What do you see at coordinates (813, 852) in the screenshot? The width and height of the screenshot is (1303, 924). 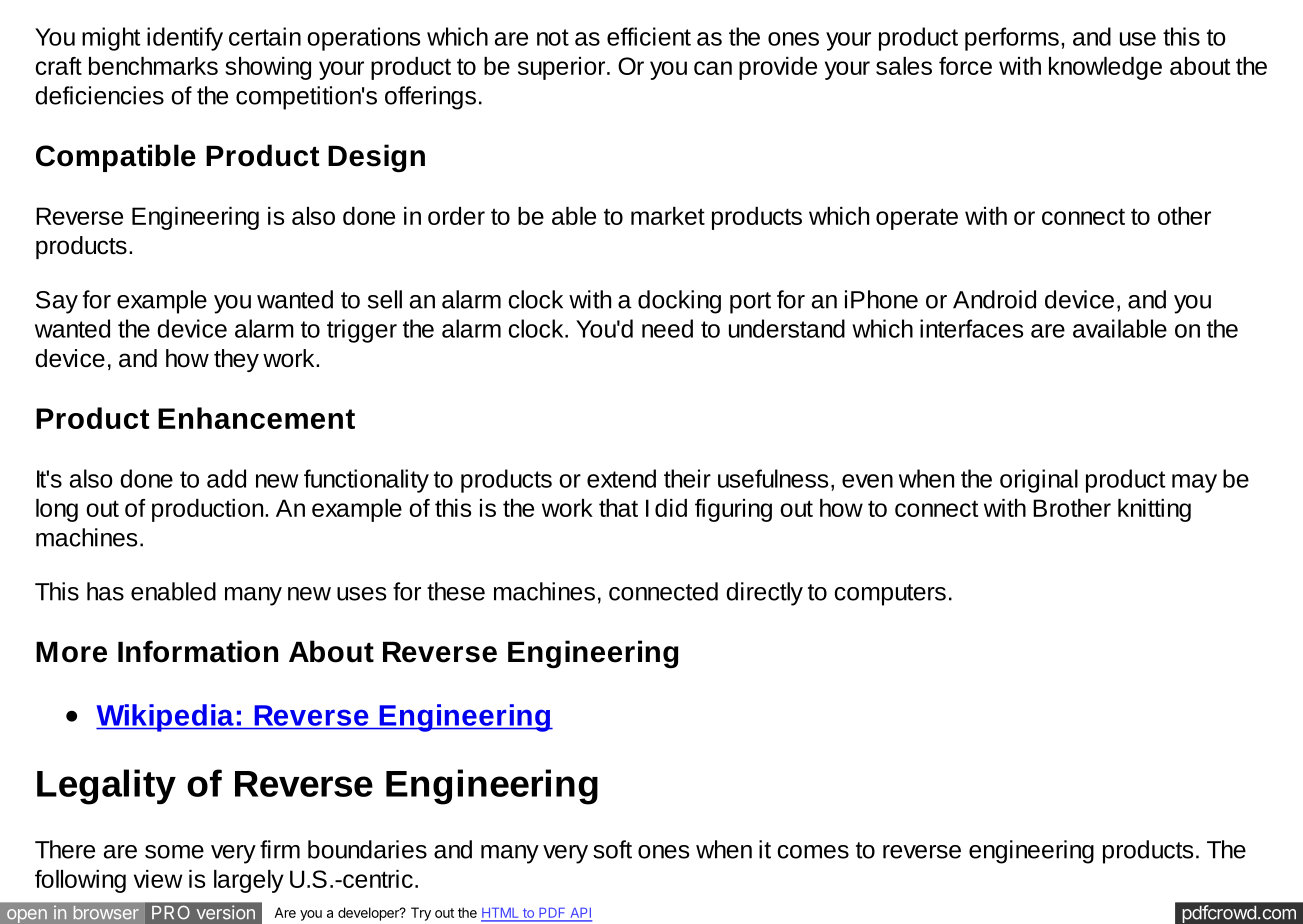 I see `comes` at bounding box center [813, 852].
